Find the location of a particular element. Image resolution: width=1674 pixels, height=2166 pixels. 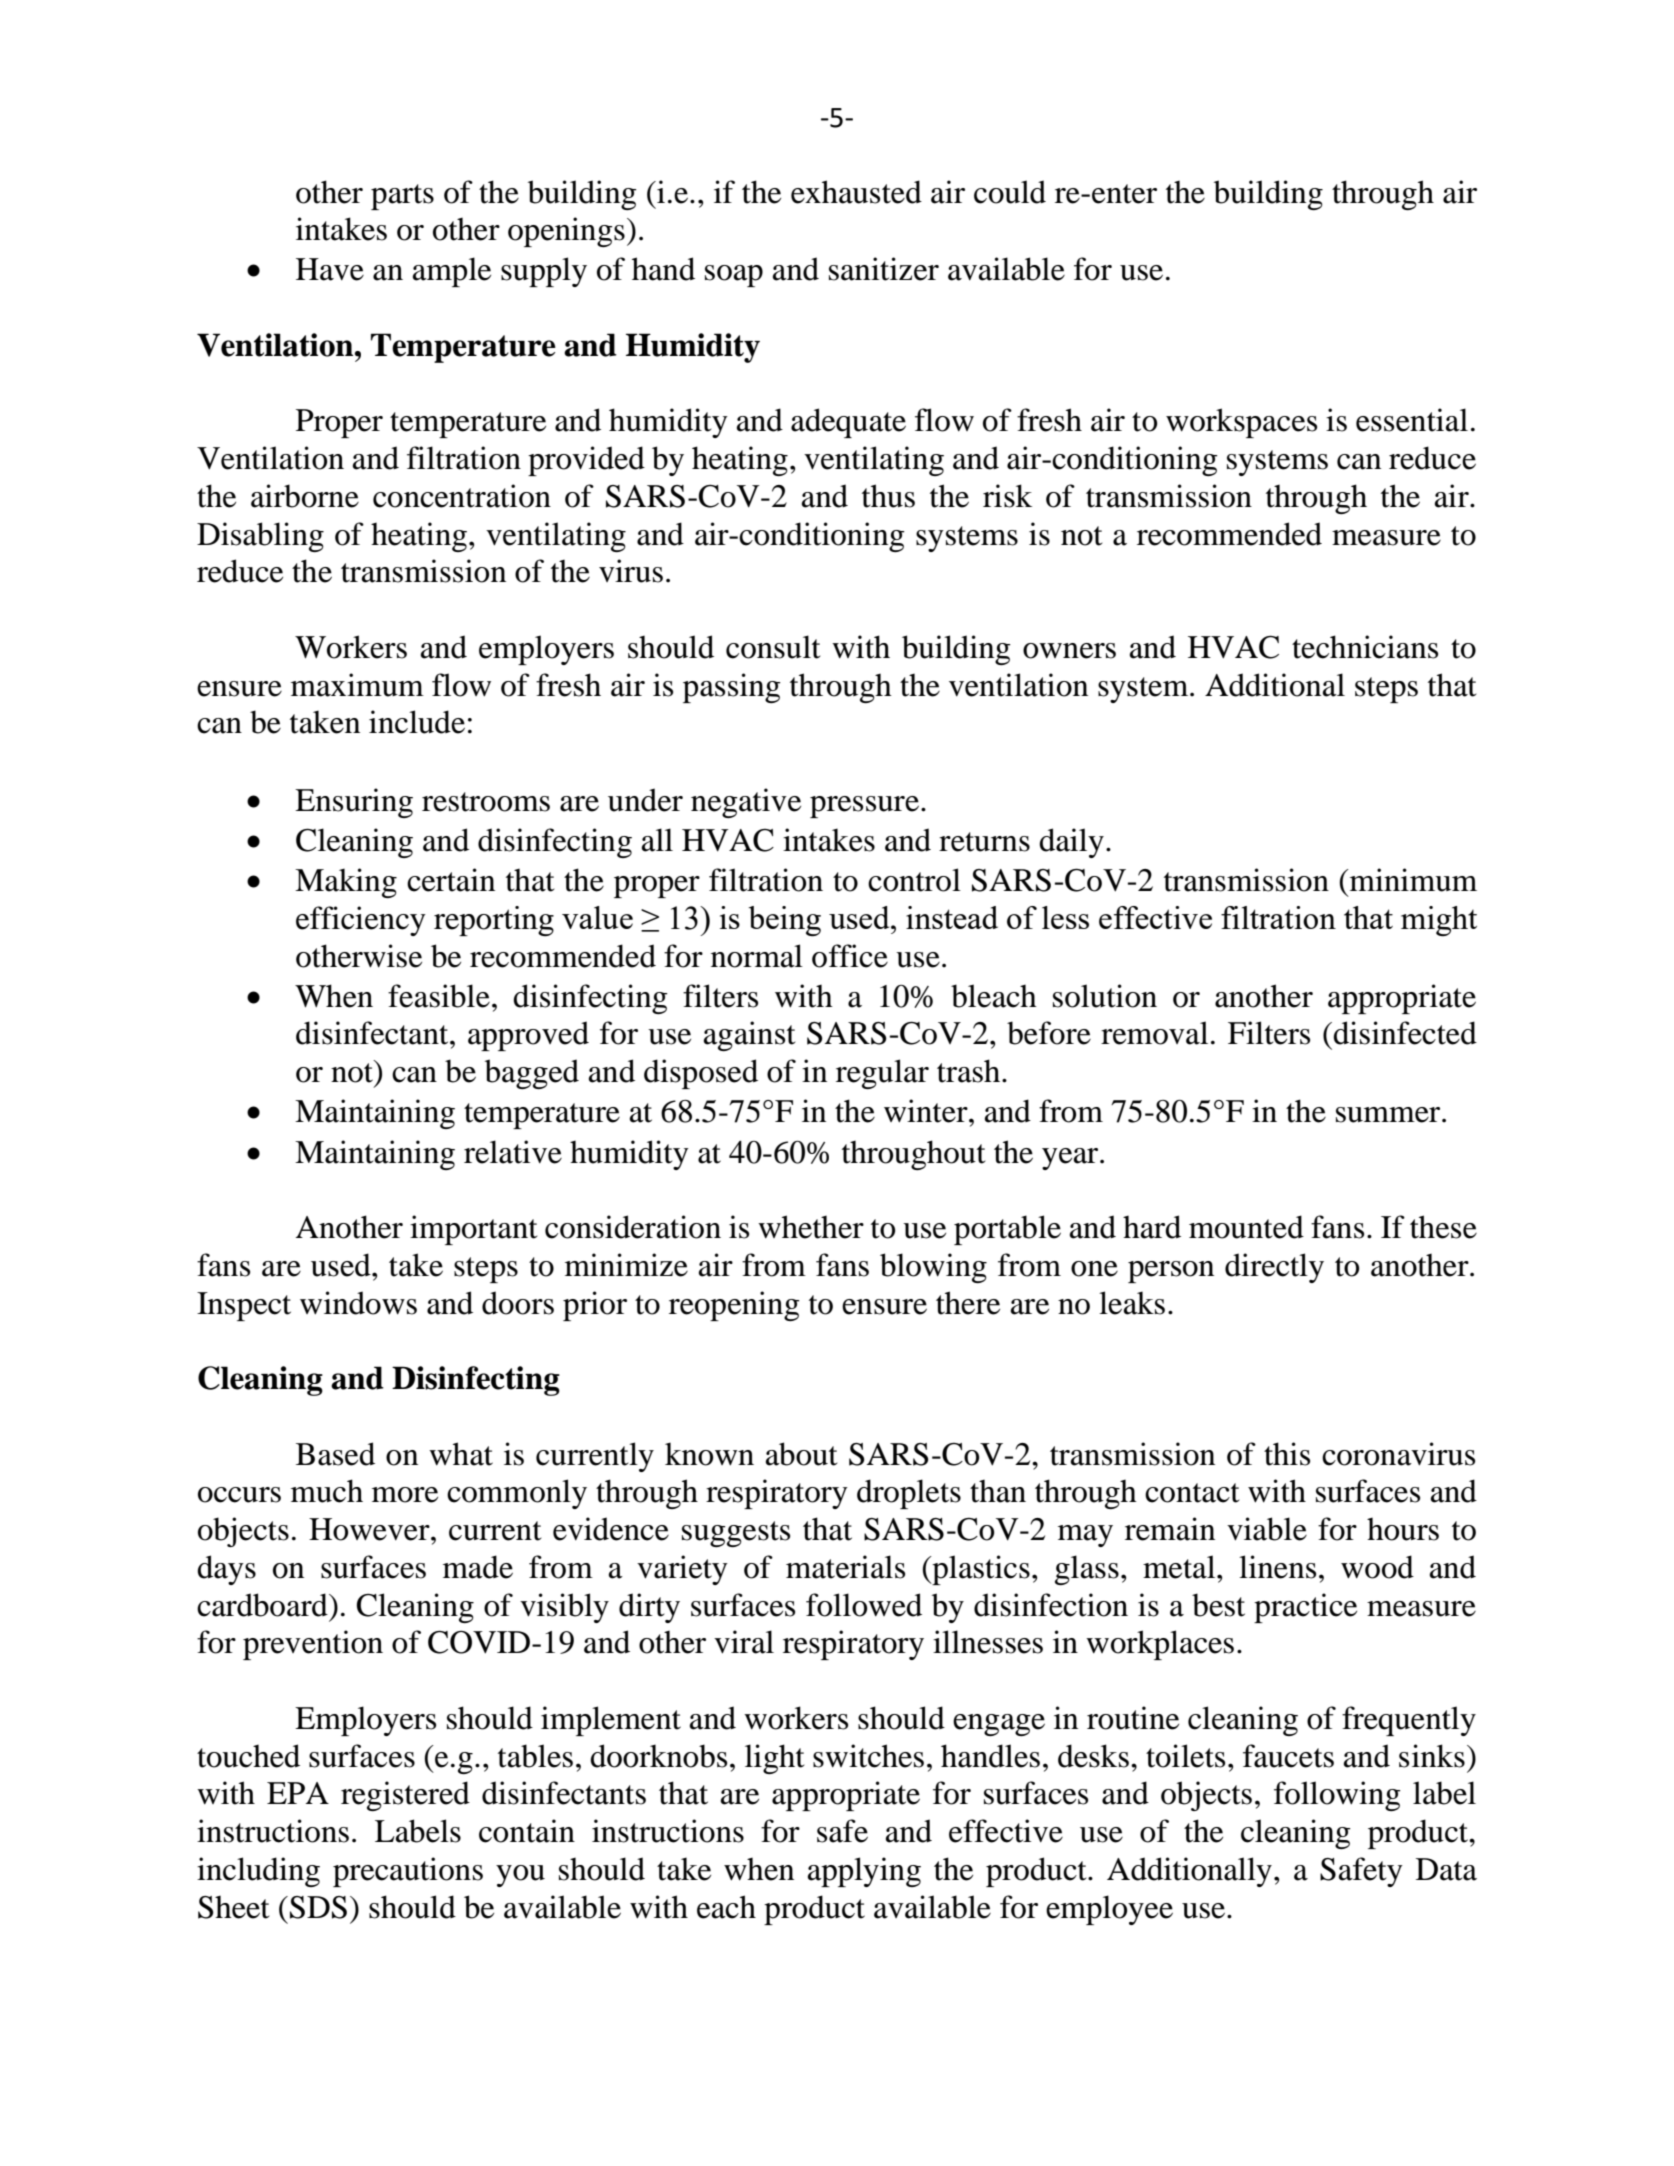

workspaces is located at coordinates (1241, 423).
